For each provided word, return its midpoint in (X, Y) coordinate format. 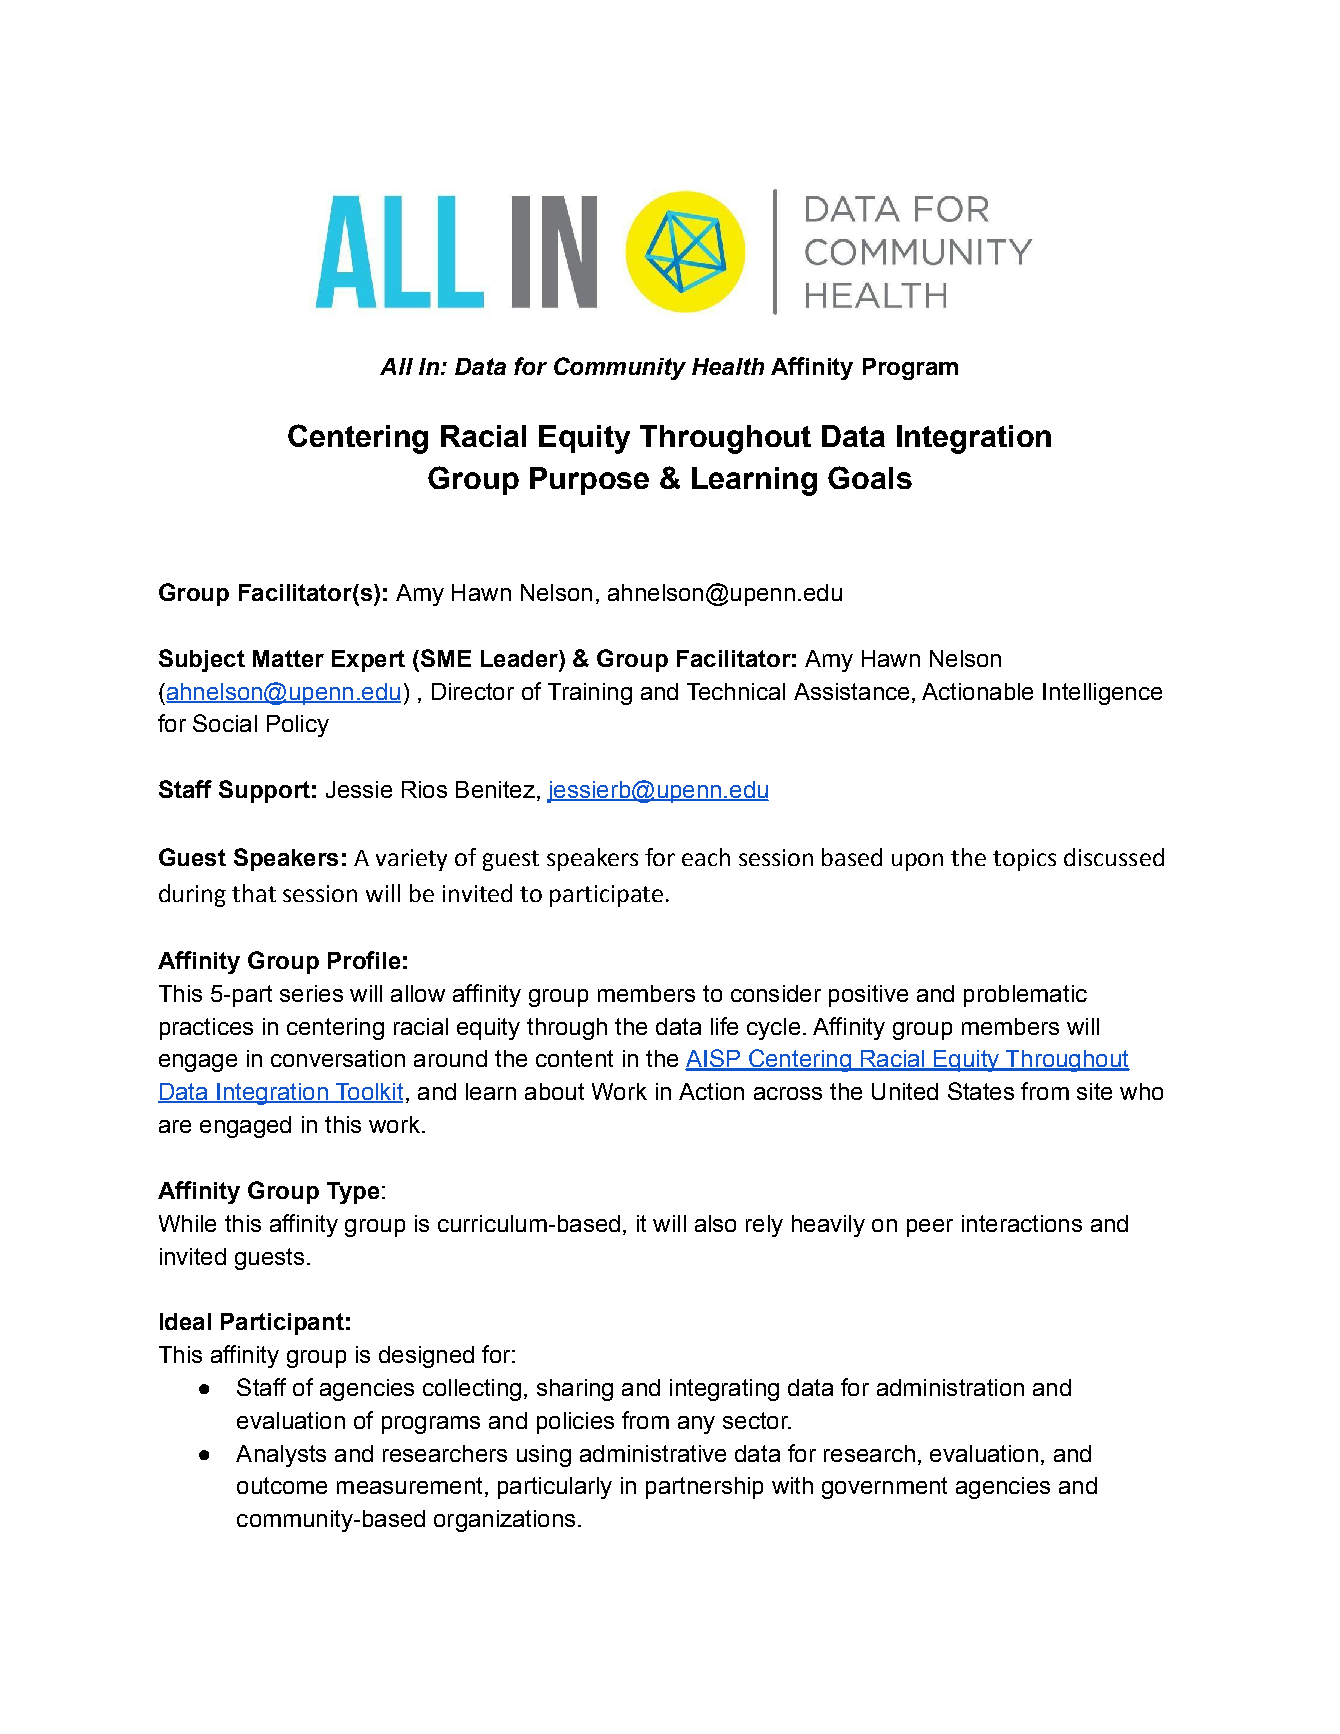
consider (776, 993)
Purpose (589, 481)
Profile (364, 960)
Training (590, 694)
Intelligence (1102, 694)
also (715, 1223)
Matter (288, 658)
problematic (1025, 996)
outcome (282, 1485)
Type (353, 1193)
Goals (870, 477)
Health (728, 366)
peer (930, 1228)
